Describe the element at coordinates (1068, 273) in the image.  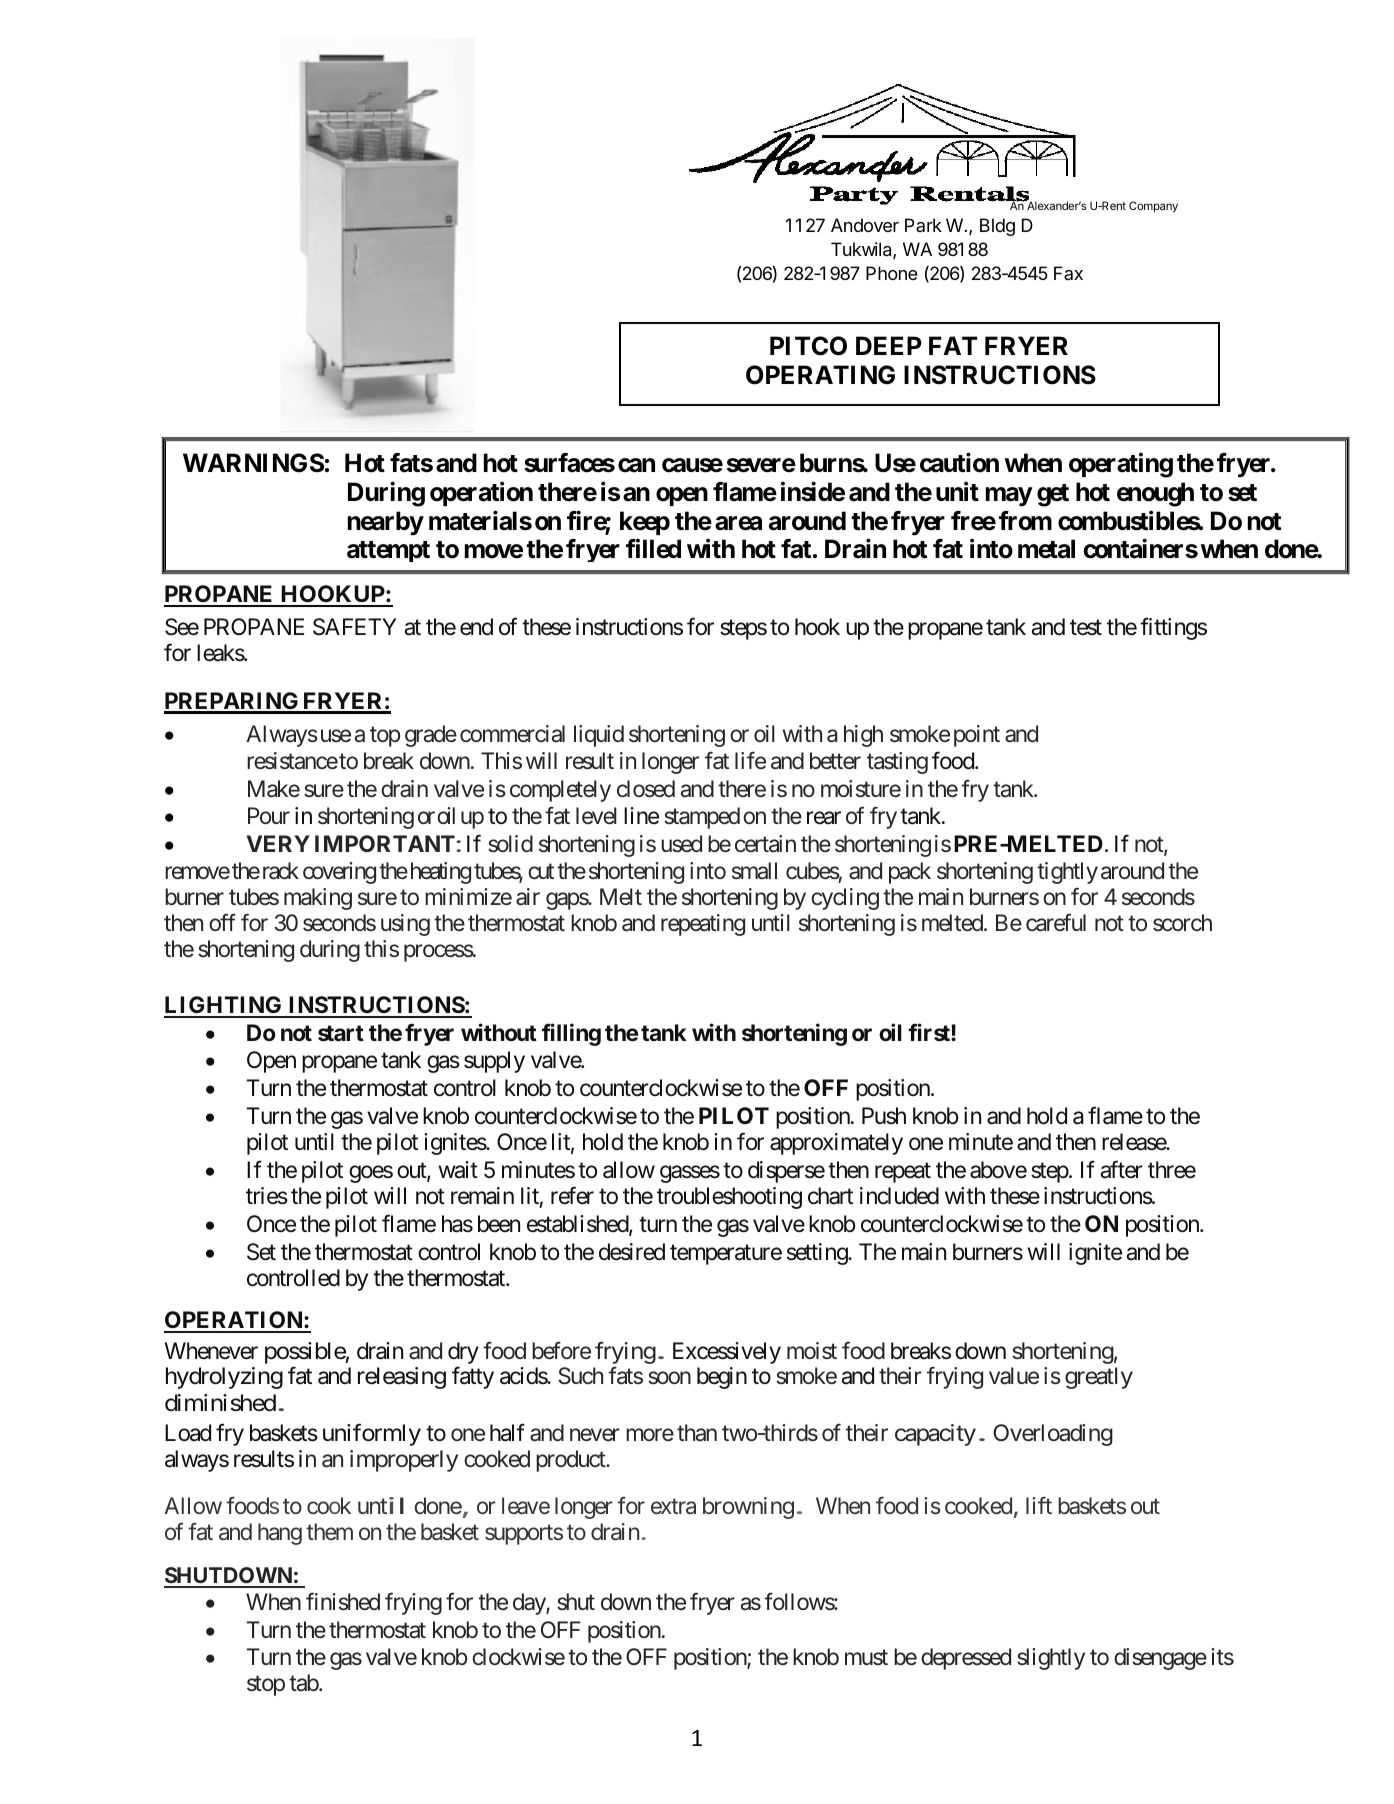
I see `Fax` at that location.
